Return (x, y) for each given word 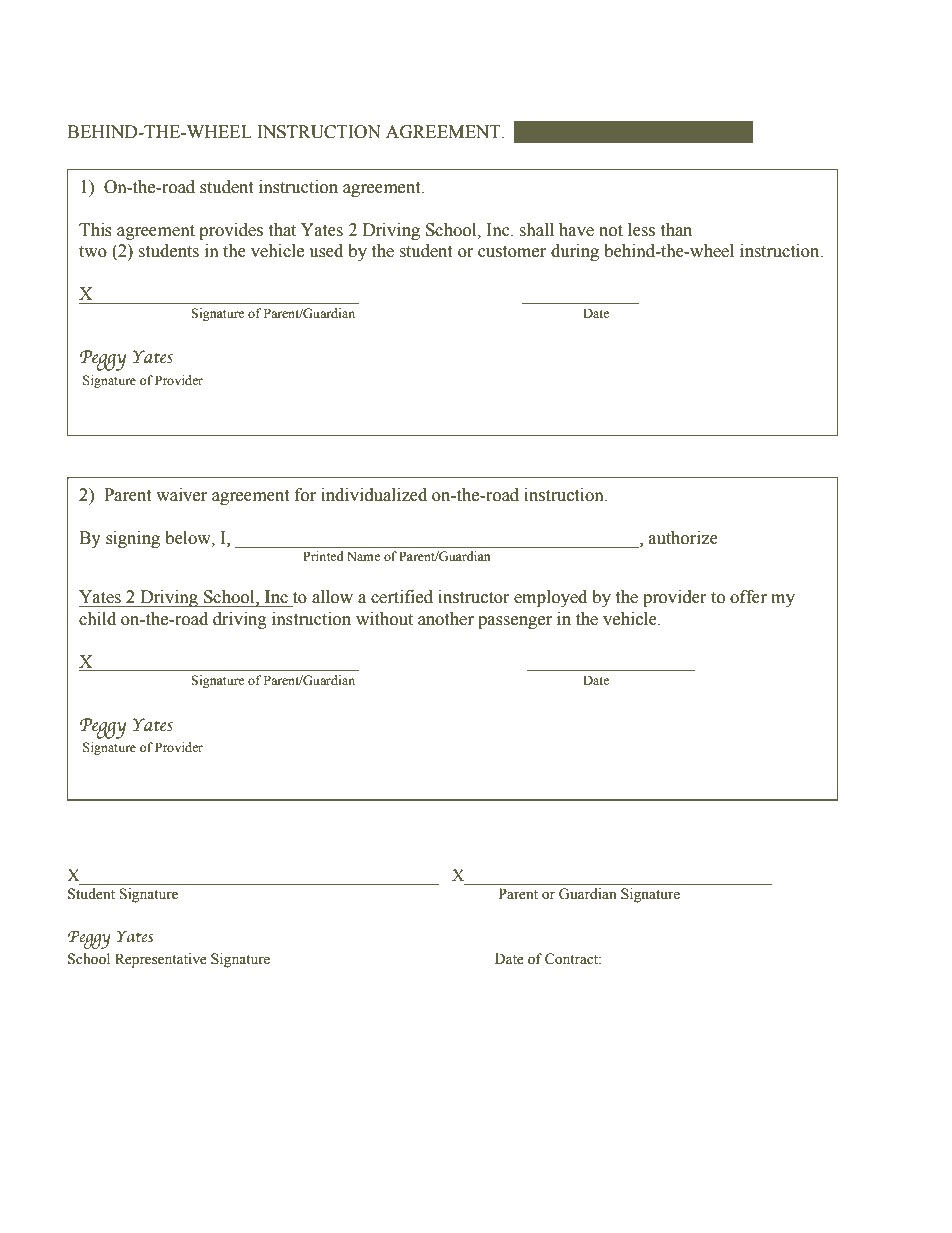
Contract (573, 959)
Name (363, 556)
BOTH (661, 132)
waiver (181, 495)
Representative (161, 960)
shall (536, 230)
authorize (683, 538)
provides (231, 231)
